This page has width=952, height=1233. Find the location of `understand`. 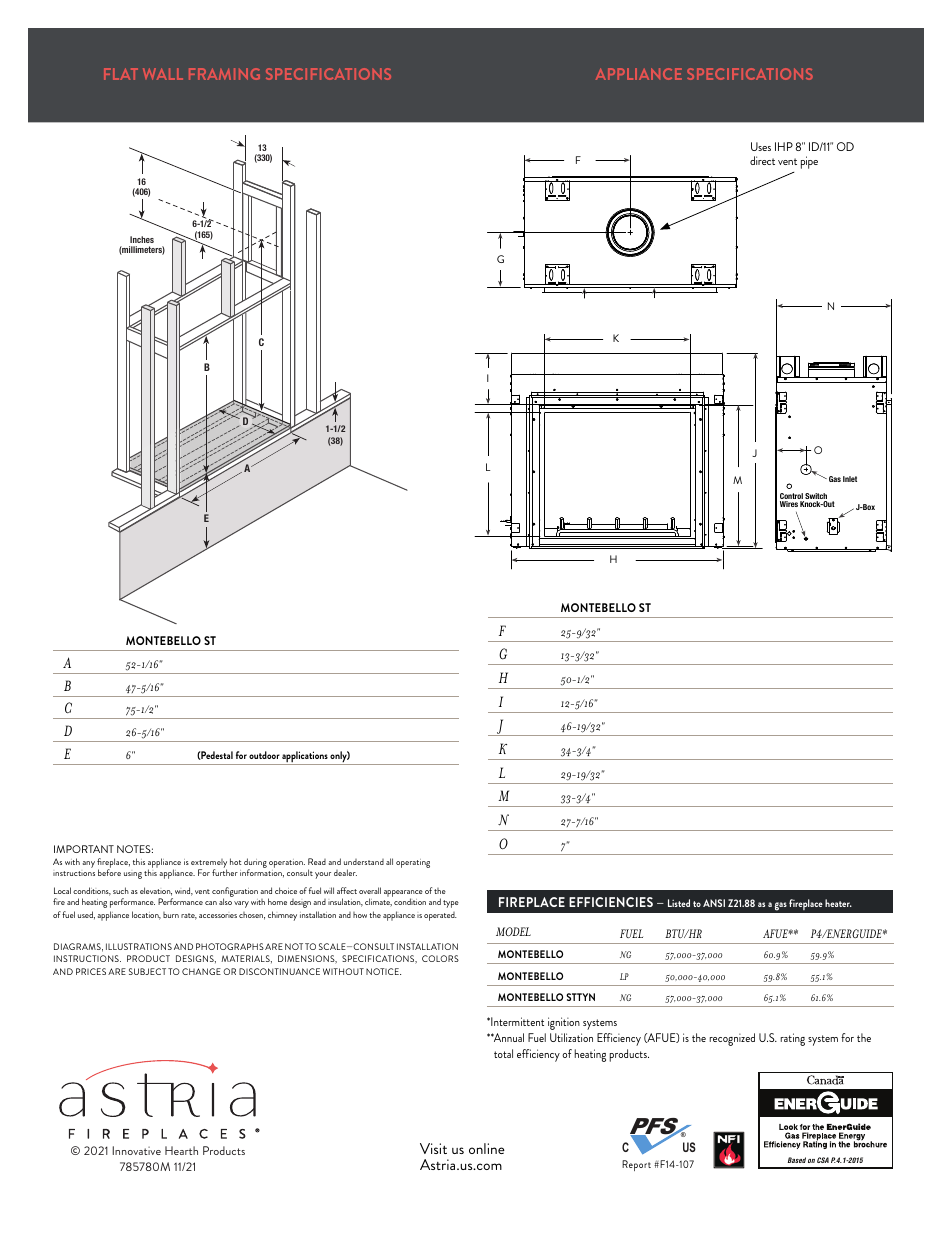

understand is located at coordinates (364, 862).
